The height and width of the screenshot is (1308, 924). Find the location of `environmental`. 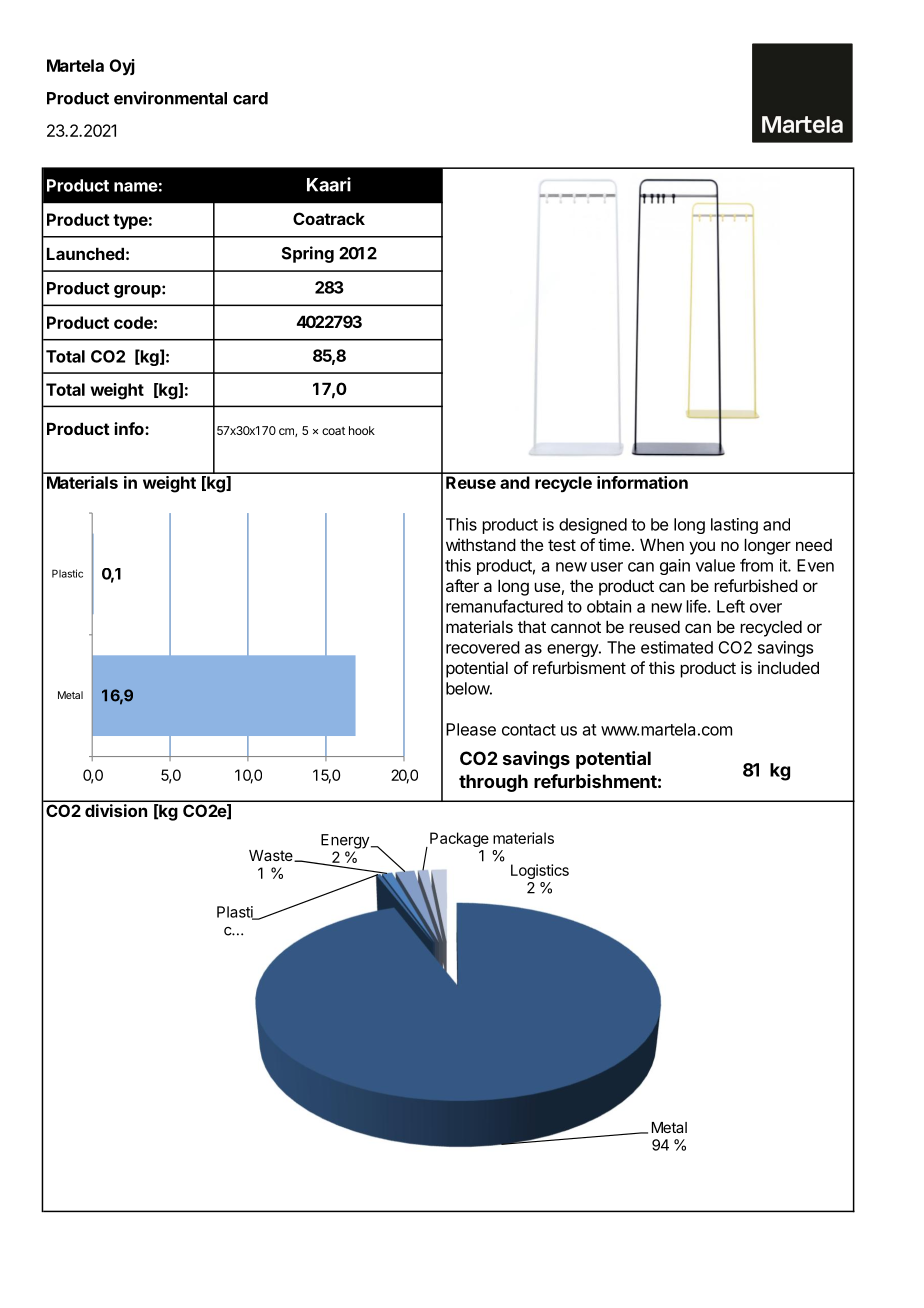

environmental is located at coordinates (170, 98).
